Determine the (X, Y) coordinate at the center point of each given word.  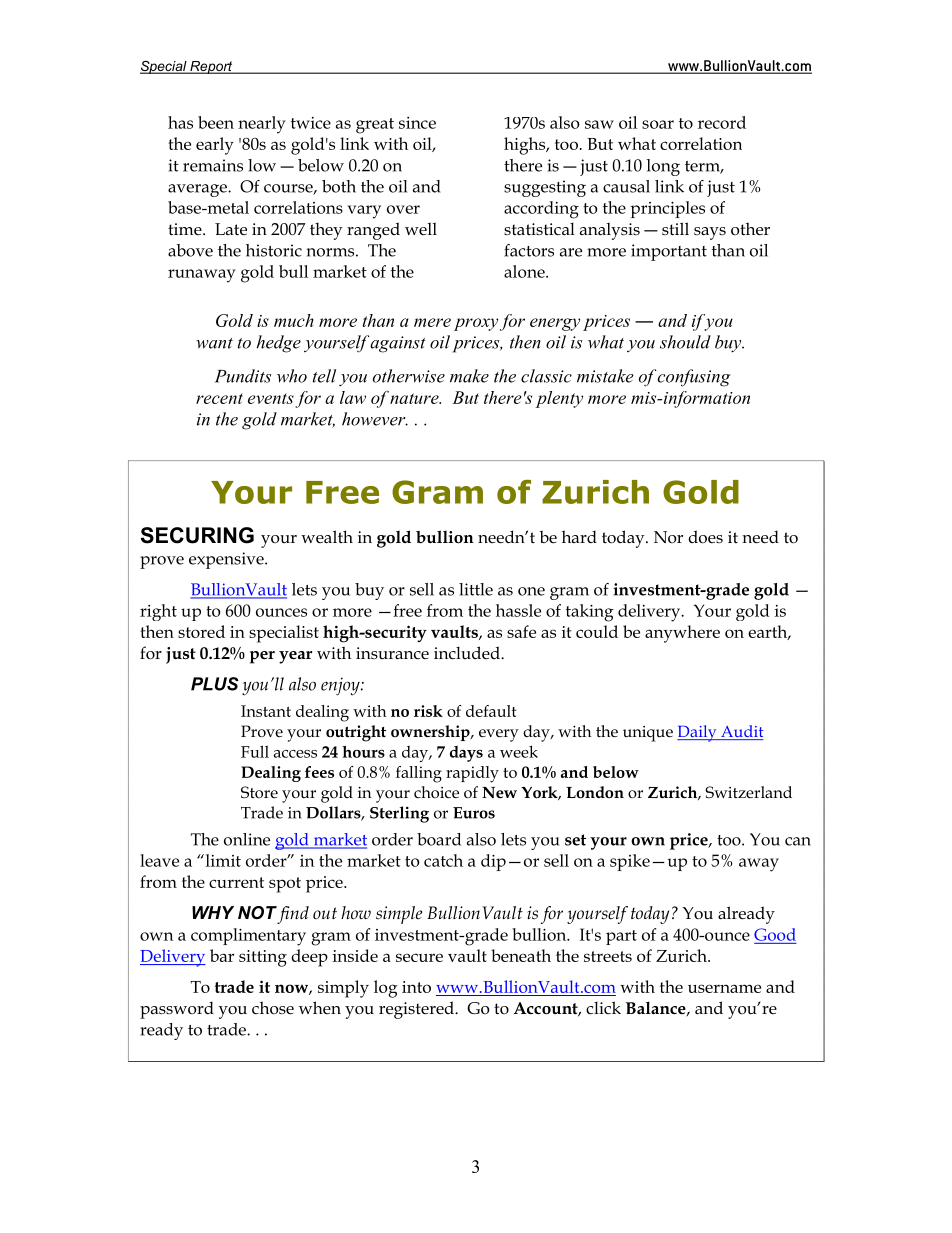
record (722, 122)
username (724, 988)
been (216, 122)
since (417, 123)
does (705, 537)
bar (222, 955)
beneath (521, 955)
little (476, 589)
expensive (227, 560)
